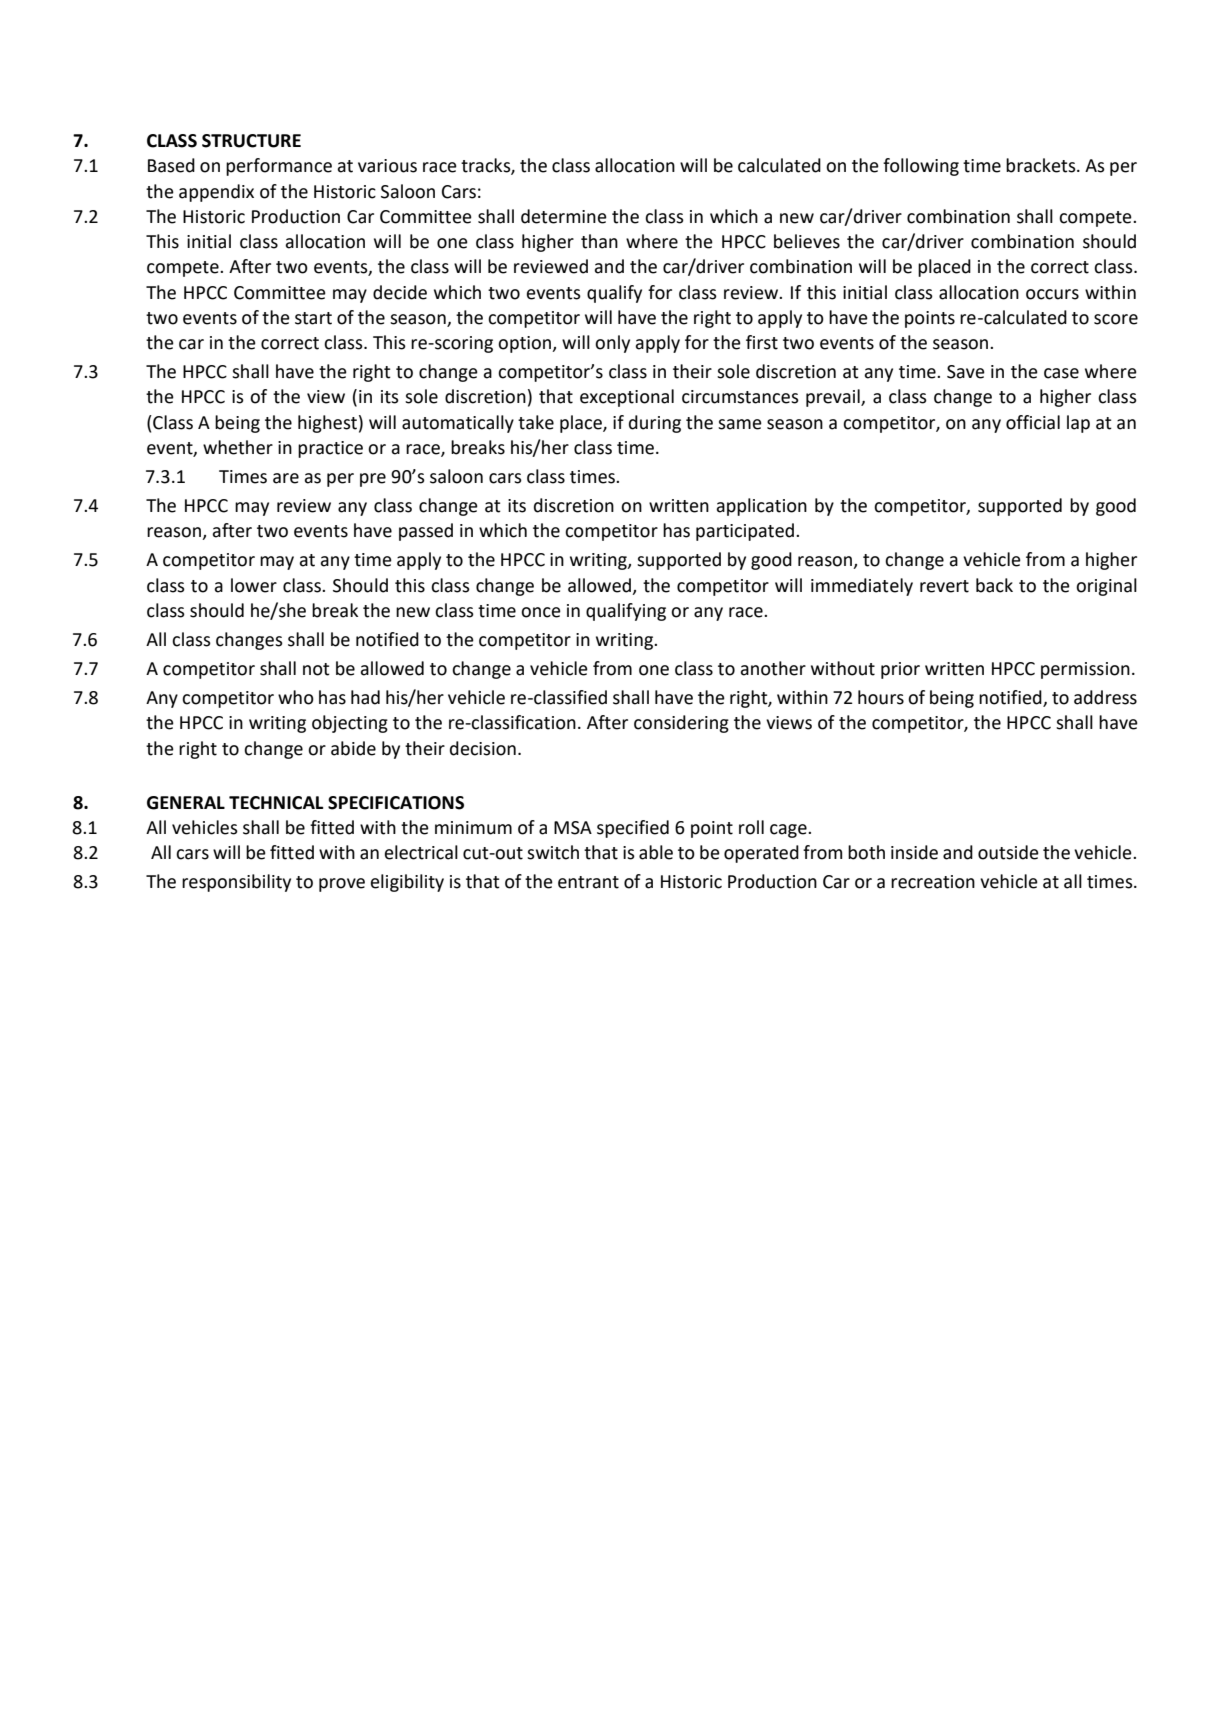 The height and width of the document is (1713, 1211). What do you see at coordinates (921, 167) in the document?
I see `following` at bounding box center [921, 167].
